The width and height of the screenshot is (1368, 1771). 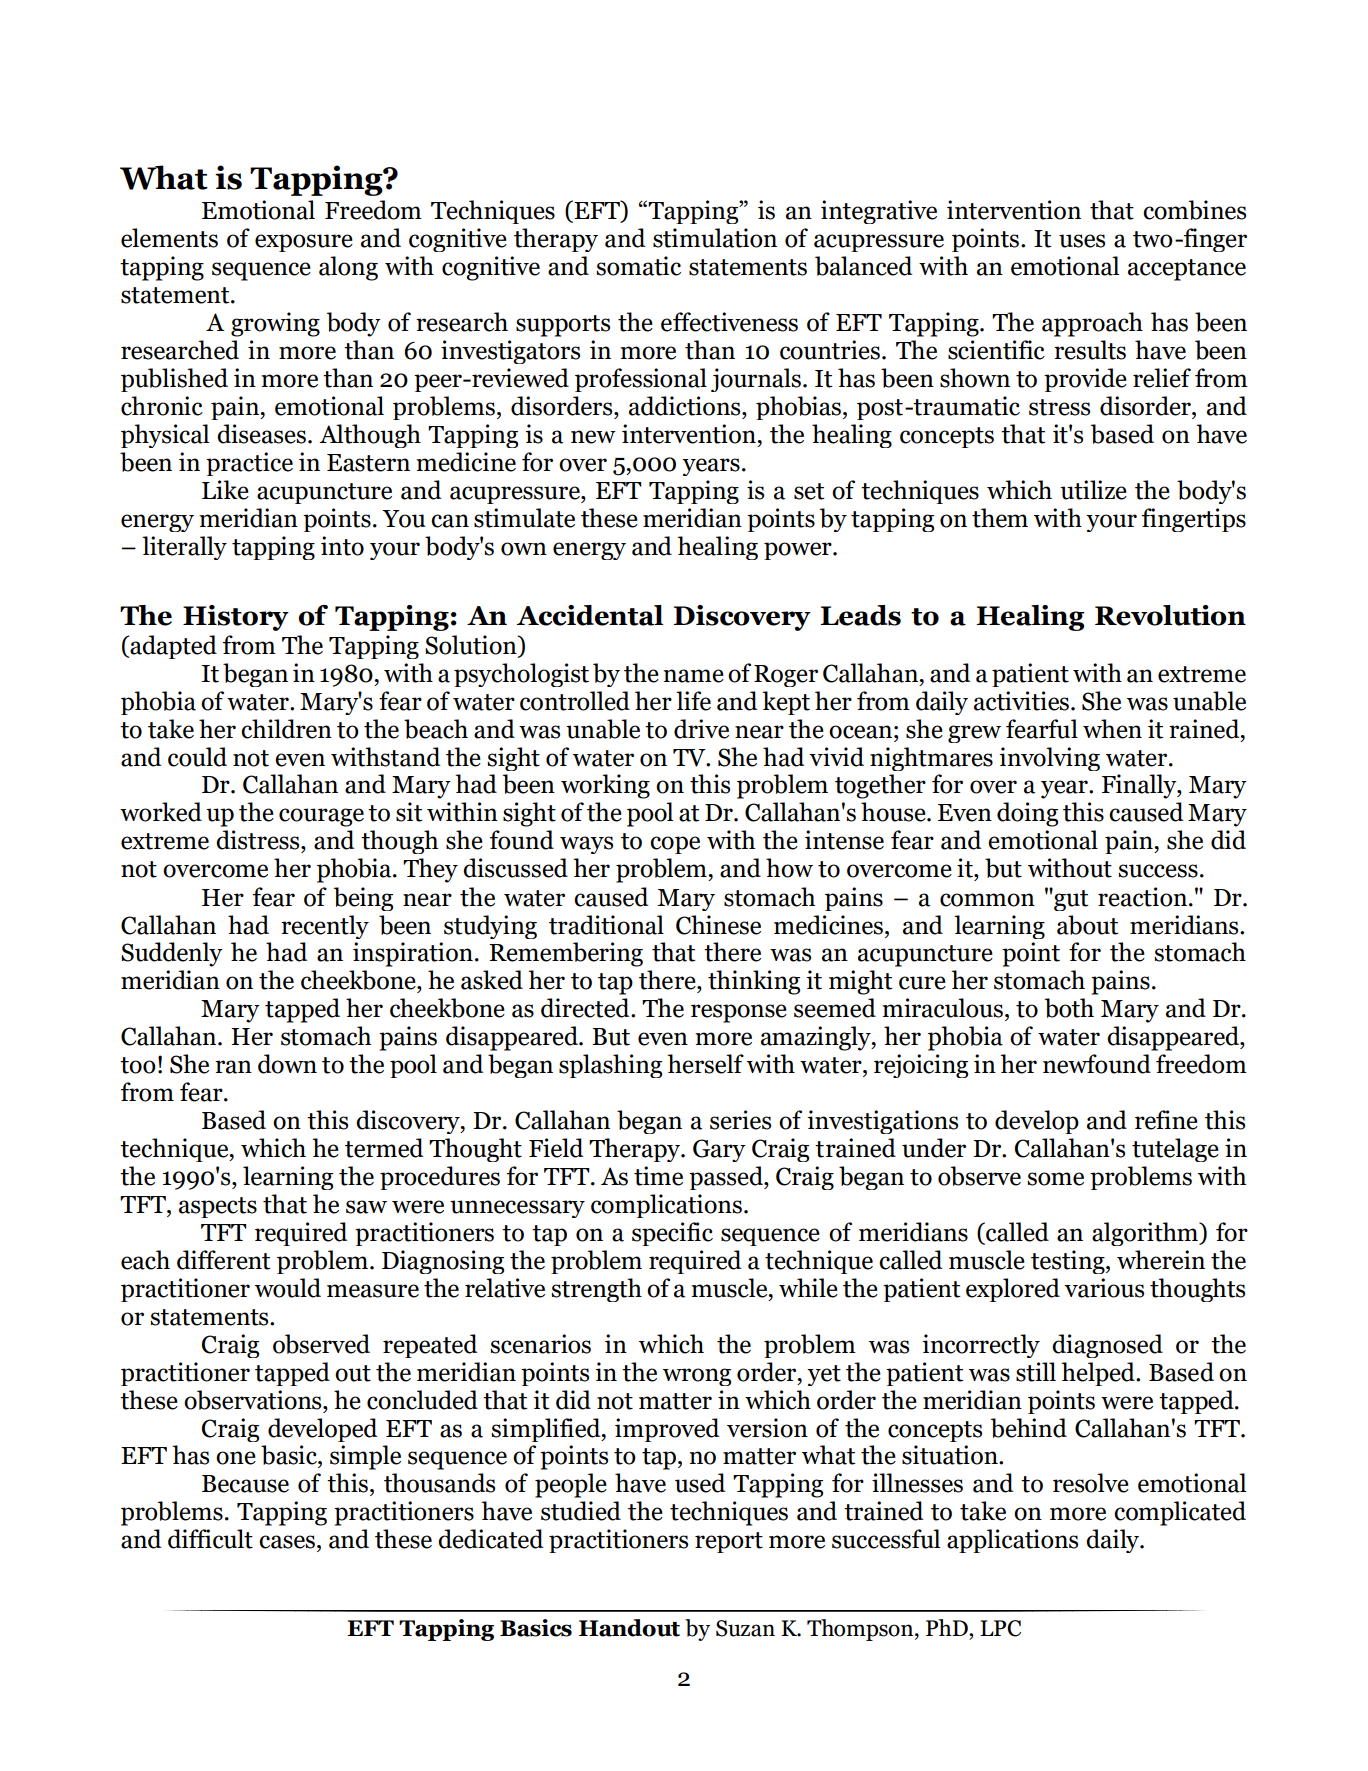 I want to click on some, so click(x=1055, y=1179).
